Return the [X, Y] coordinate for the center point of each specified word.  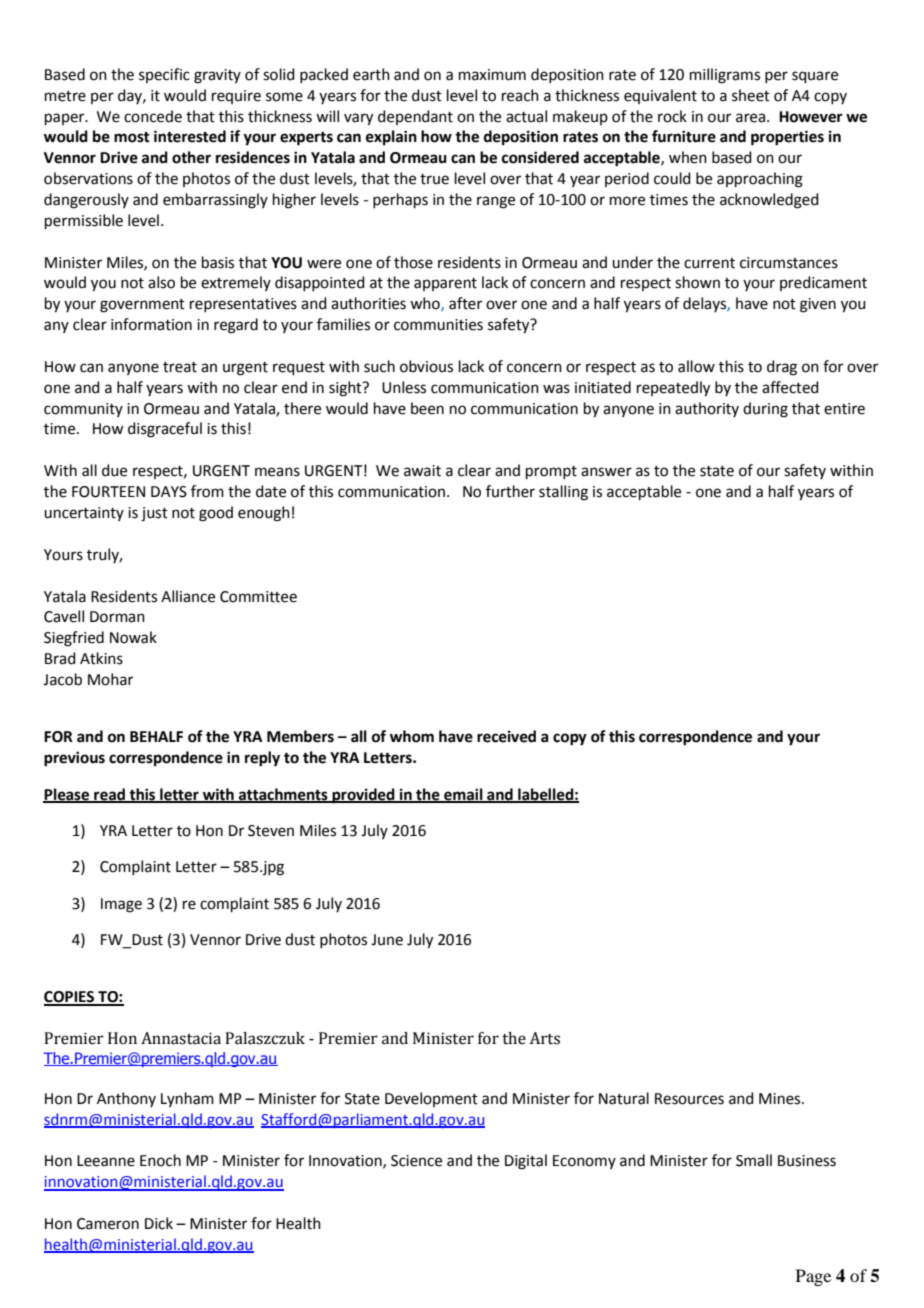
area [750, 118]
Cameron [108, 1224]
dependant [415, 117]
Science [416, 1161]
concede [153, 116]
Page [813, 1277]
